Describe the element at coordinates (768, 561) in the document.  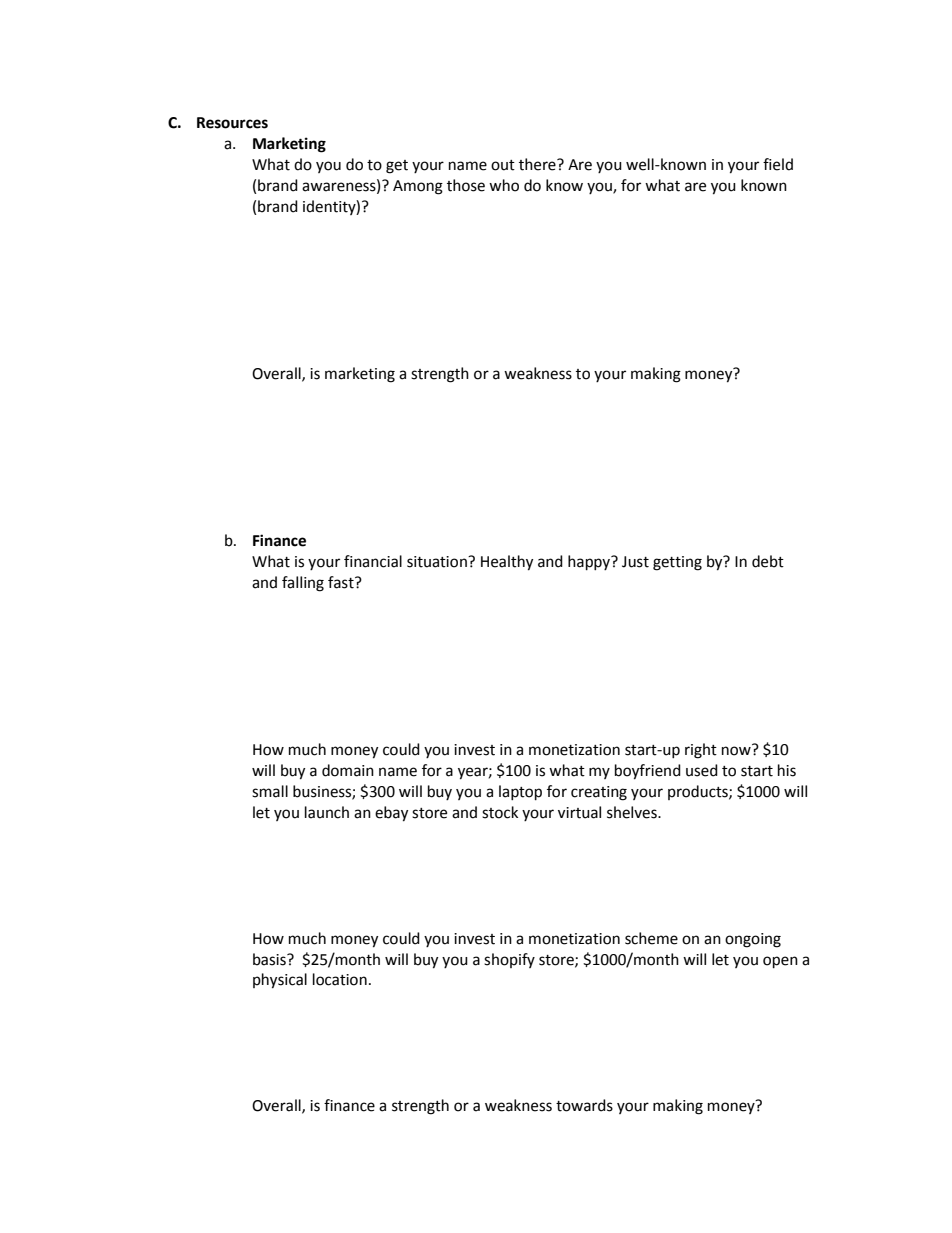
I see `debt` at that location.
